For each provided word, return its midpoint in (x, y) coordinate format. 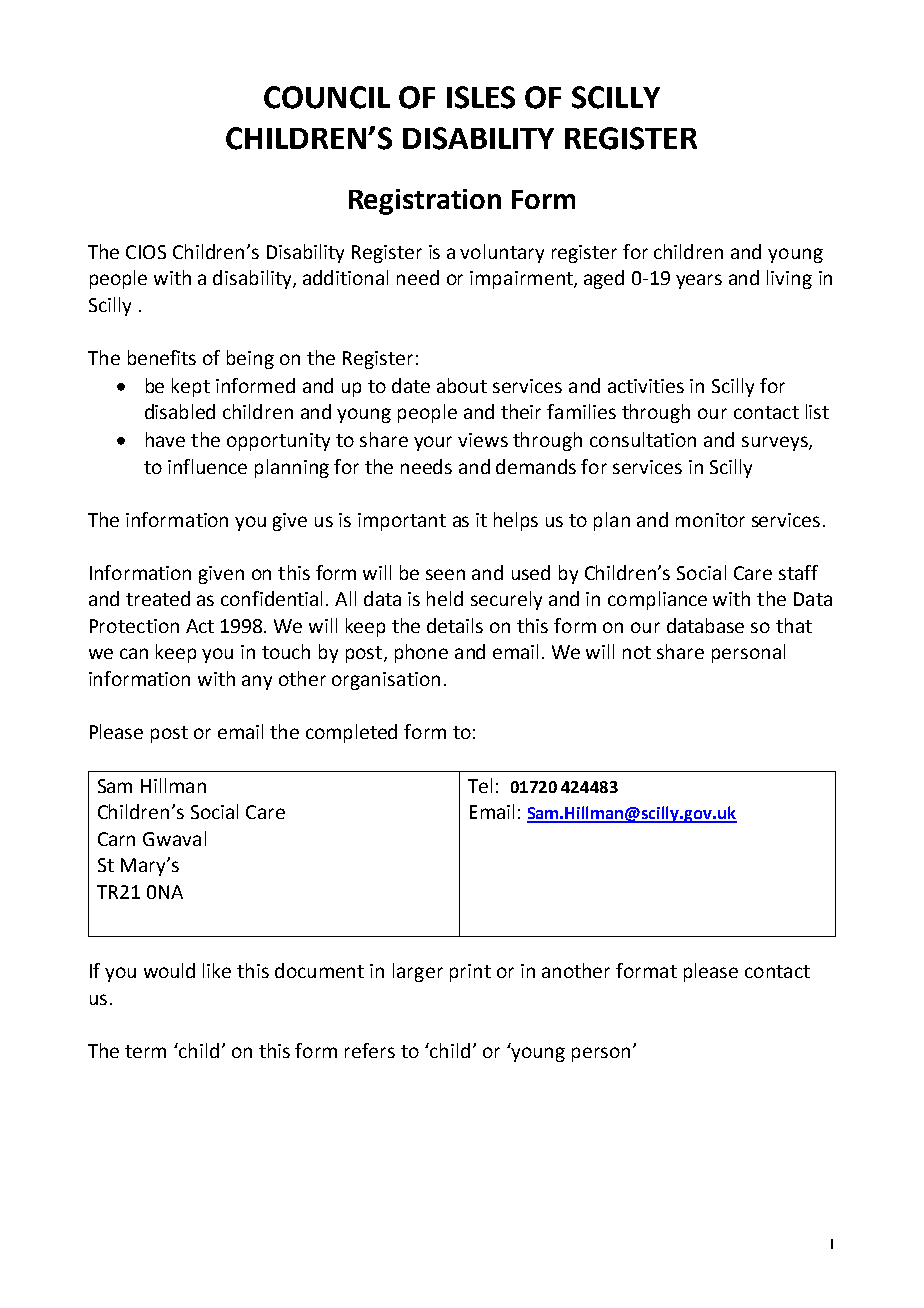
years (699, 281)
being (250, 359)
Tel (480, 785)
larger (418, 972)
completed (351, 733)
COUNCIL (327, 97)
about (462, 385)
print (470, 973)
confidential (271, 598)
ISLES (481, 97)
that (794, 625)
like (217, 970)
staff (798, 572)
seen (445, 574)
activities (646, 386)
